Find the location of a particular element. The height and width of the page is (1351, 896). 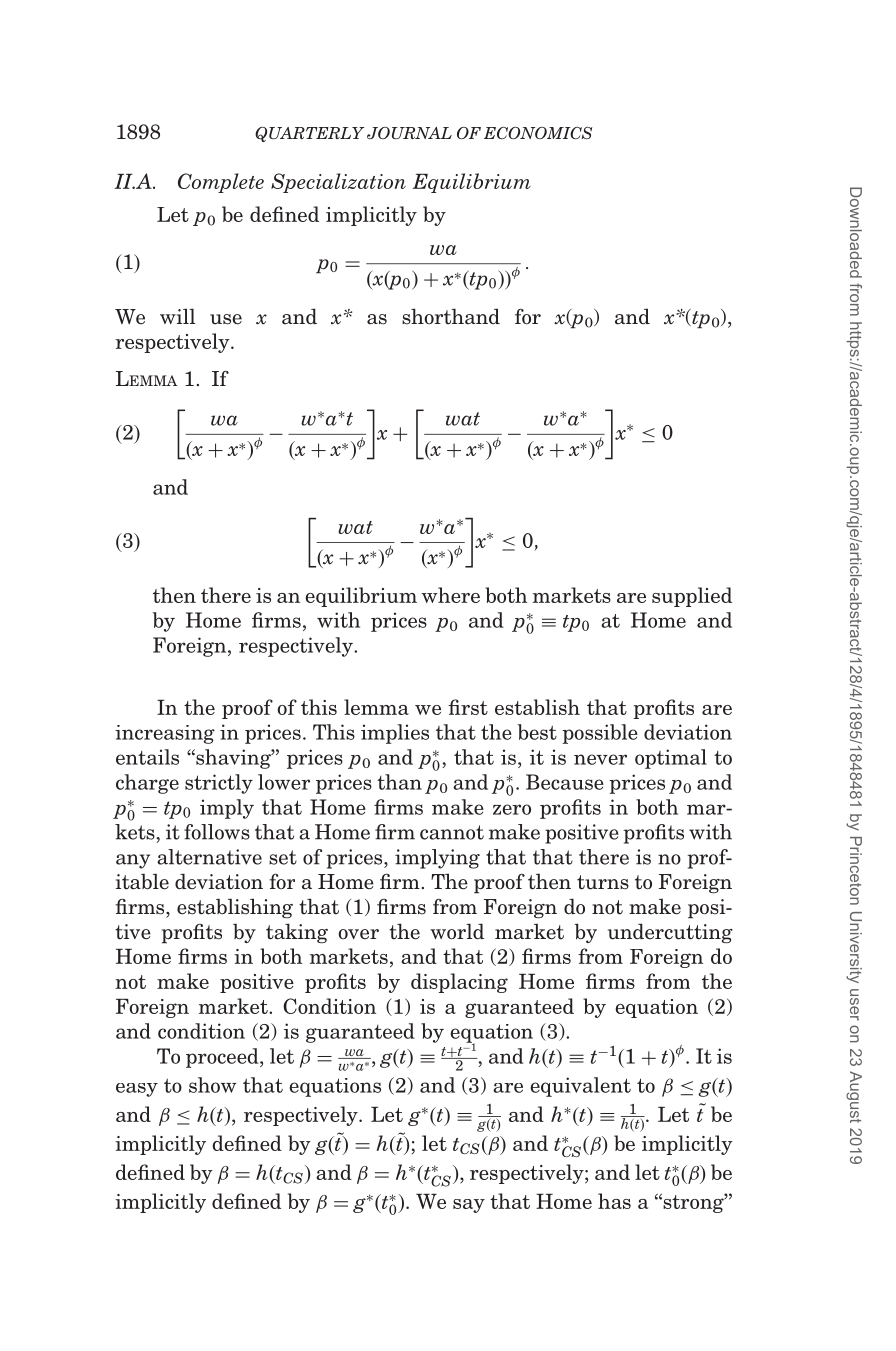

JOURNAL is located at coordinates (409, 133).
